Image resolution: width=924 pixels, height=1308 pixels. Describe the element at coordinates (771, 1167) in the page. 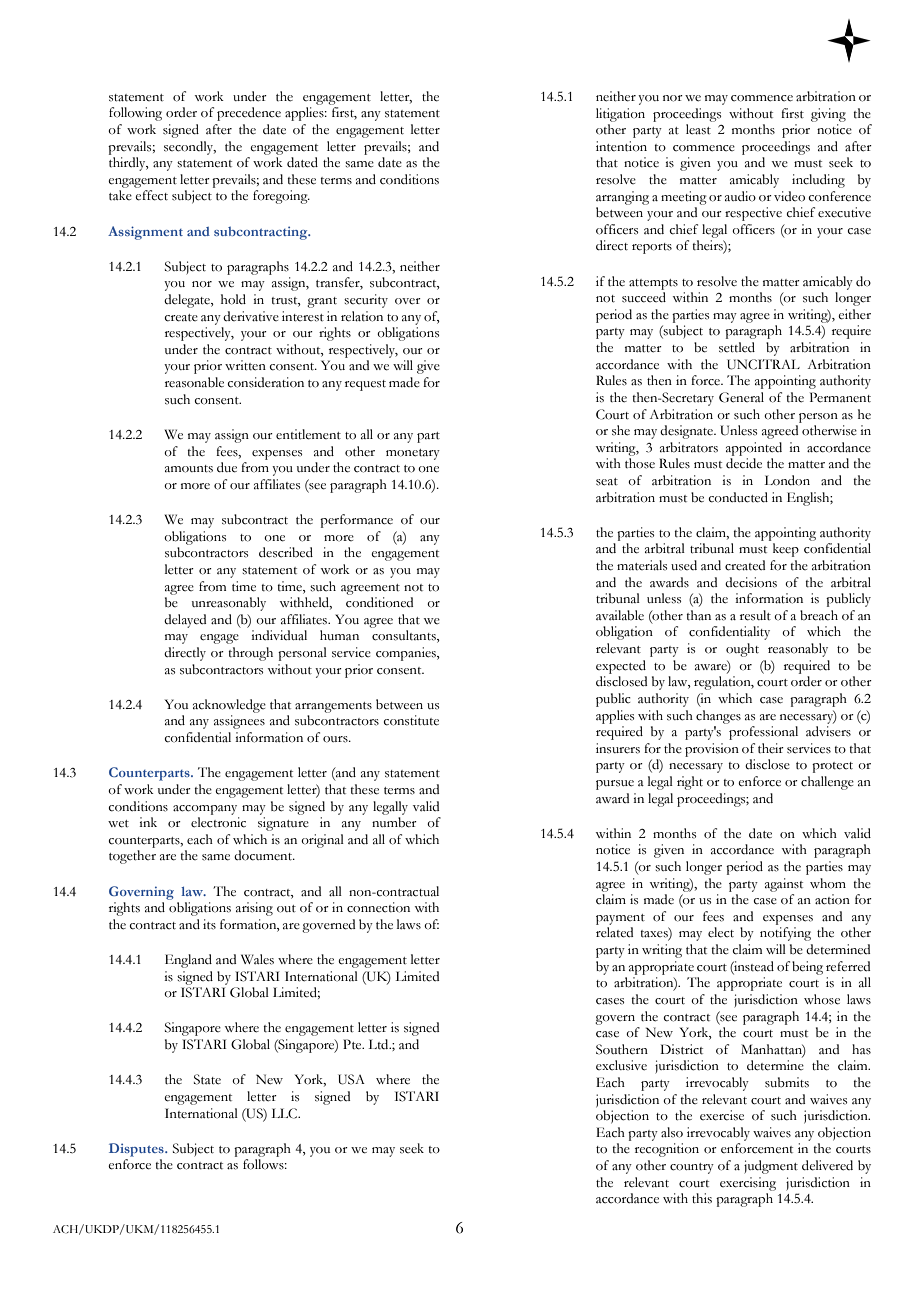

I see `judgment` at that location.
